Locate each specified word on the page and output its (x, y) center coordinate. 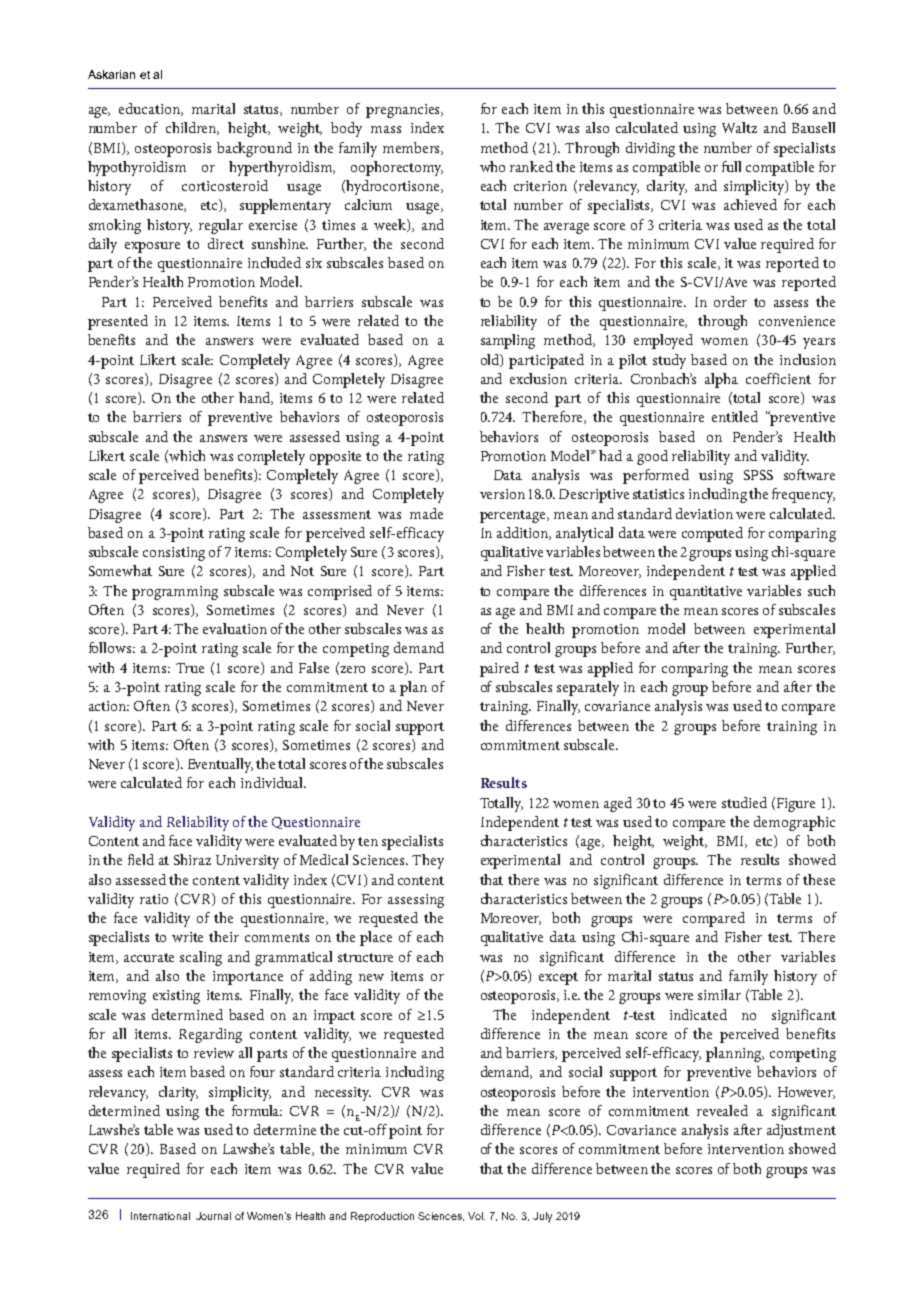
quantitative (706, 593)
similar (719, 994)
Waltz (739, 127)
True (190, 668)
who (492, 166)
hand (256, 398)
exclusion (538, 378)
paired (499, 669)
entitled (735, 416)
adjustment (801, 1131)
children (192, 128)
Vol (476, 1216)
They (428, 861)
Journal (213, 1216)
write (187, 937)
